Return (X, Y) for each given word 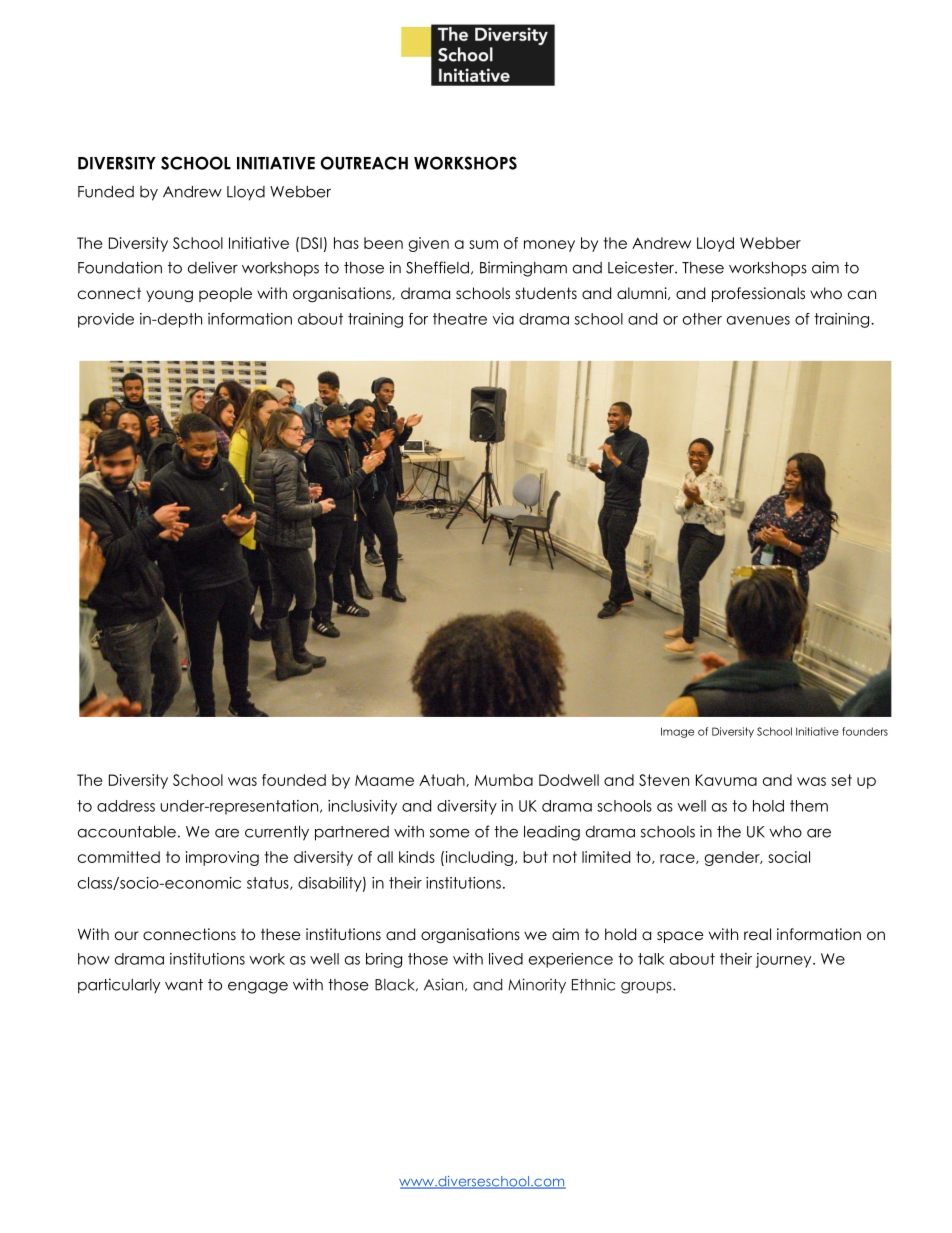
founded (294, 780)
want (184, 985)
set (841, 780)
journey (785, 960)
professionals (758, 294)
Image (677, 732)
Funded (106, 192)
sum (483, 244)
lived (506, 959)
